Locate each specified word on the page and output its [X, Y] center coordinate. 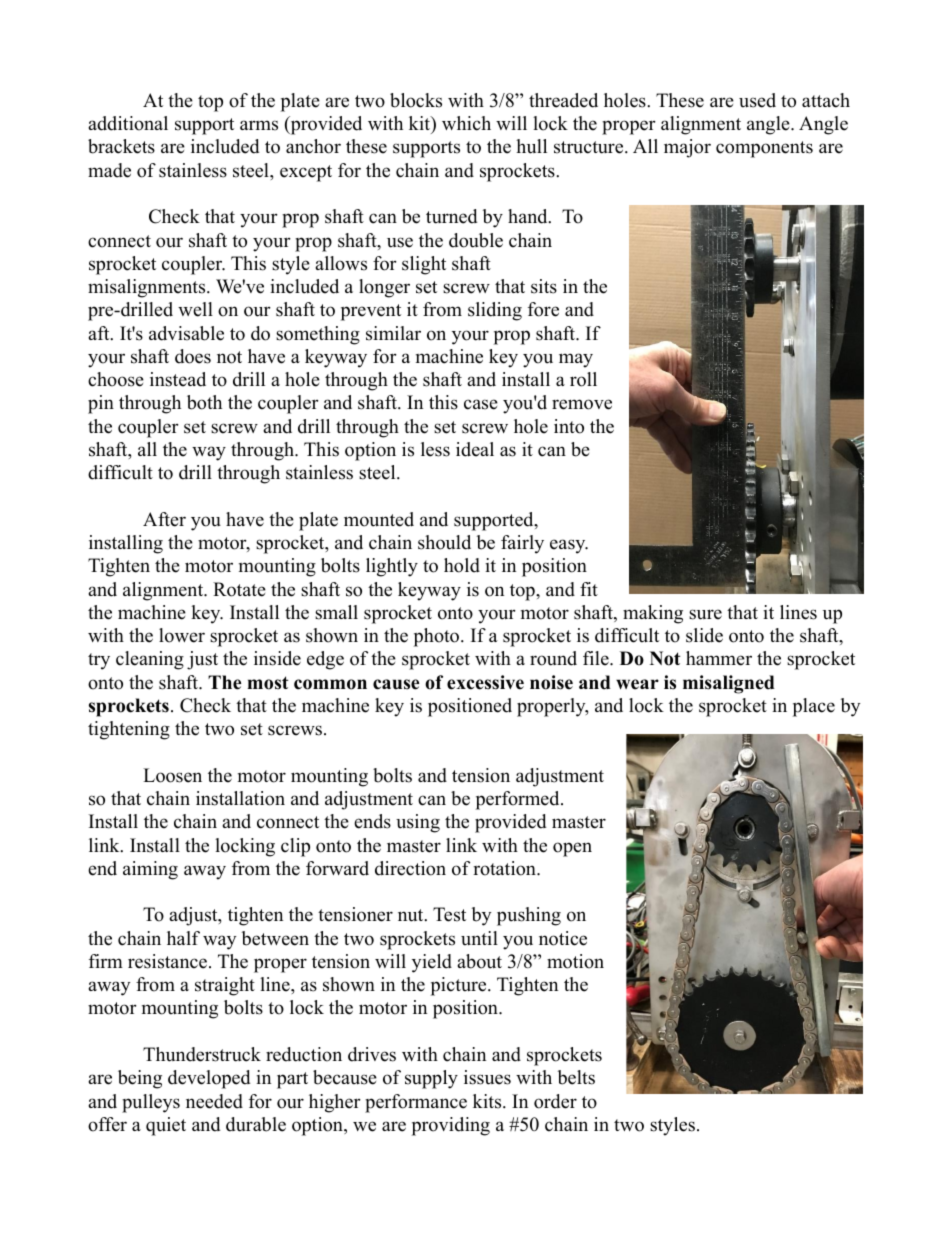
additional [128, 123]
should [444, 542]
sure [705, 614]
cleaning [150, 660]
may [576, 360]
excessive [485, 682]
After [164, 519]
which [466, 123]
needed [214, 1101]
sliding [495, 311]
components [764, 149]
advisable [186, 333]
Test [449, 914]
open [572, 849]
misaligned [729, 684]
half [183, 938]
